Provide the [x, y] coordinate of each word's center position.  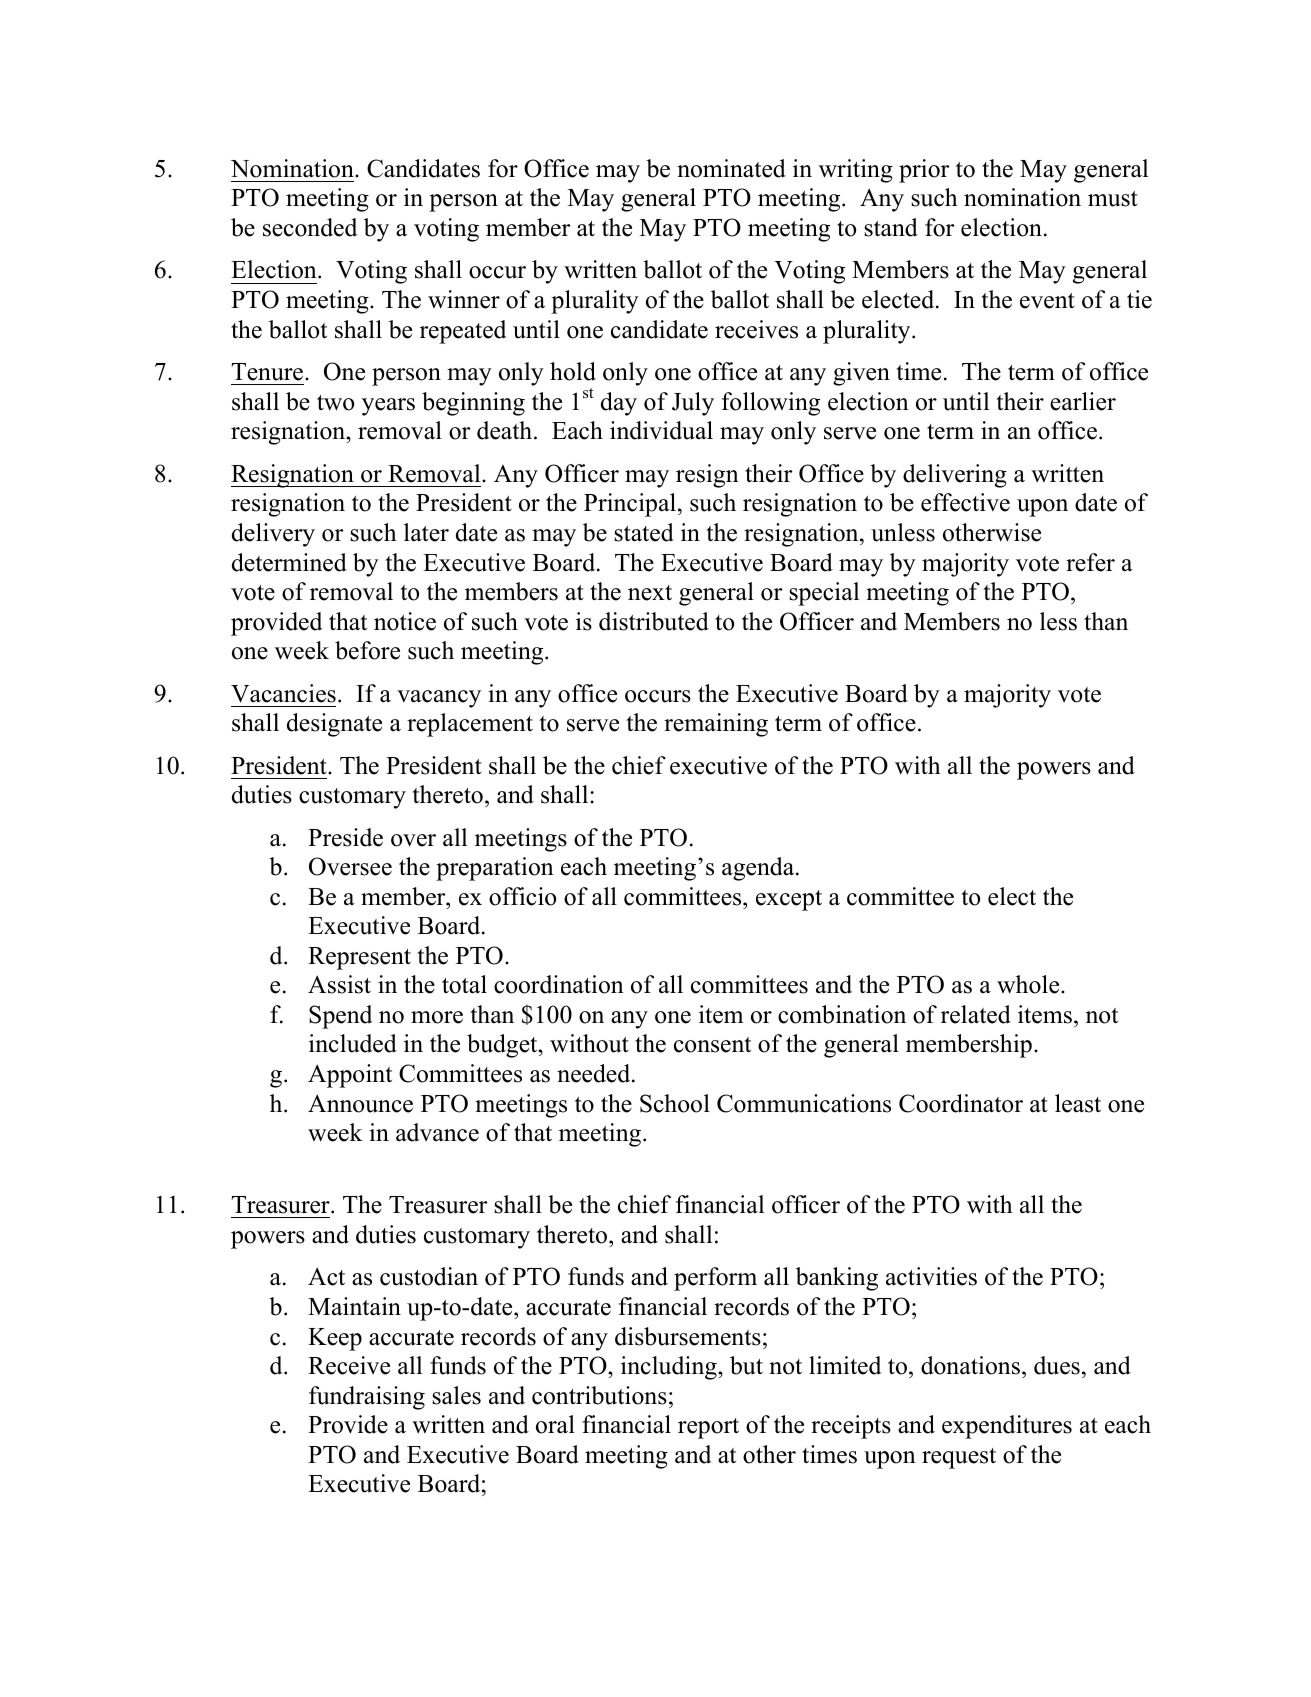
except [789, 900]
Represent [359, 958]
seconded [310, 227]
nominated [731, 168]
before [367, 650]
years [388, 407]
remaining [716, 725]
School [675, 1103]
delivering [955, 476]
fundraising [367, 1398]
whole [1029, 984]
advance [437, 1132]
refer [1090, 562]
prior [924, 171]
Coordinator [961, 1103]
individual [661, 430]
